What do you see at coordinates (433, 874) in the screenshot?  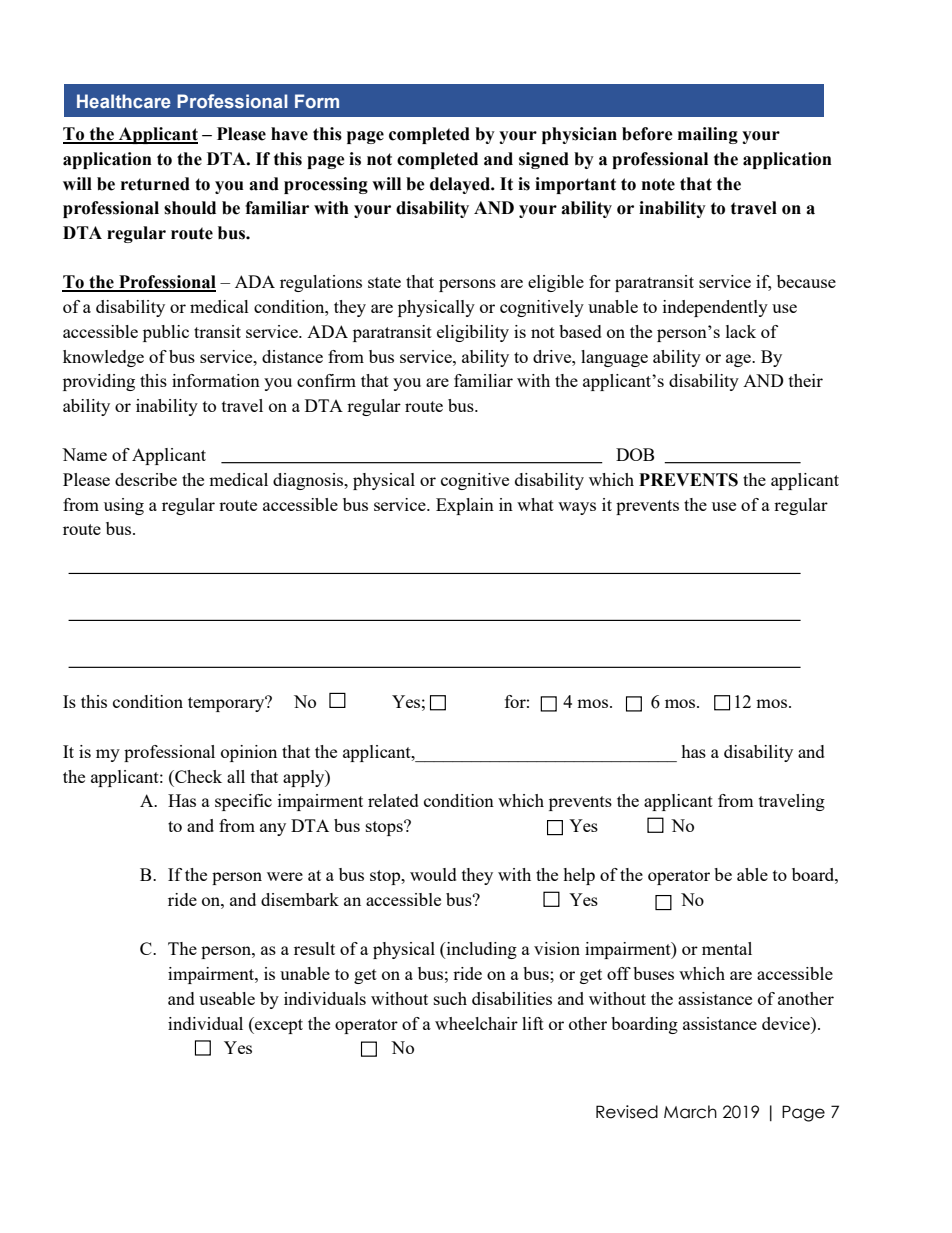 I see `would` at bounding box center [433, 874].
